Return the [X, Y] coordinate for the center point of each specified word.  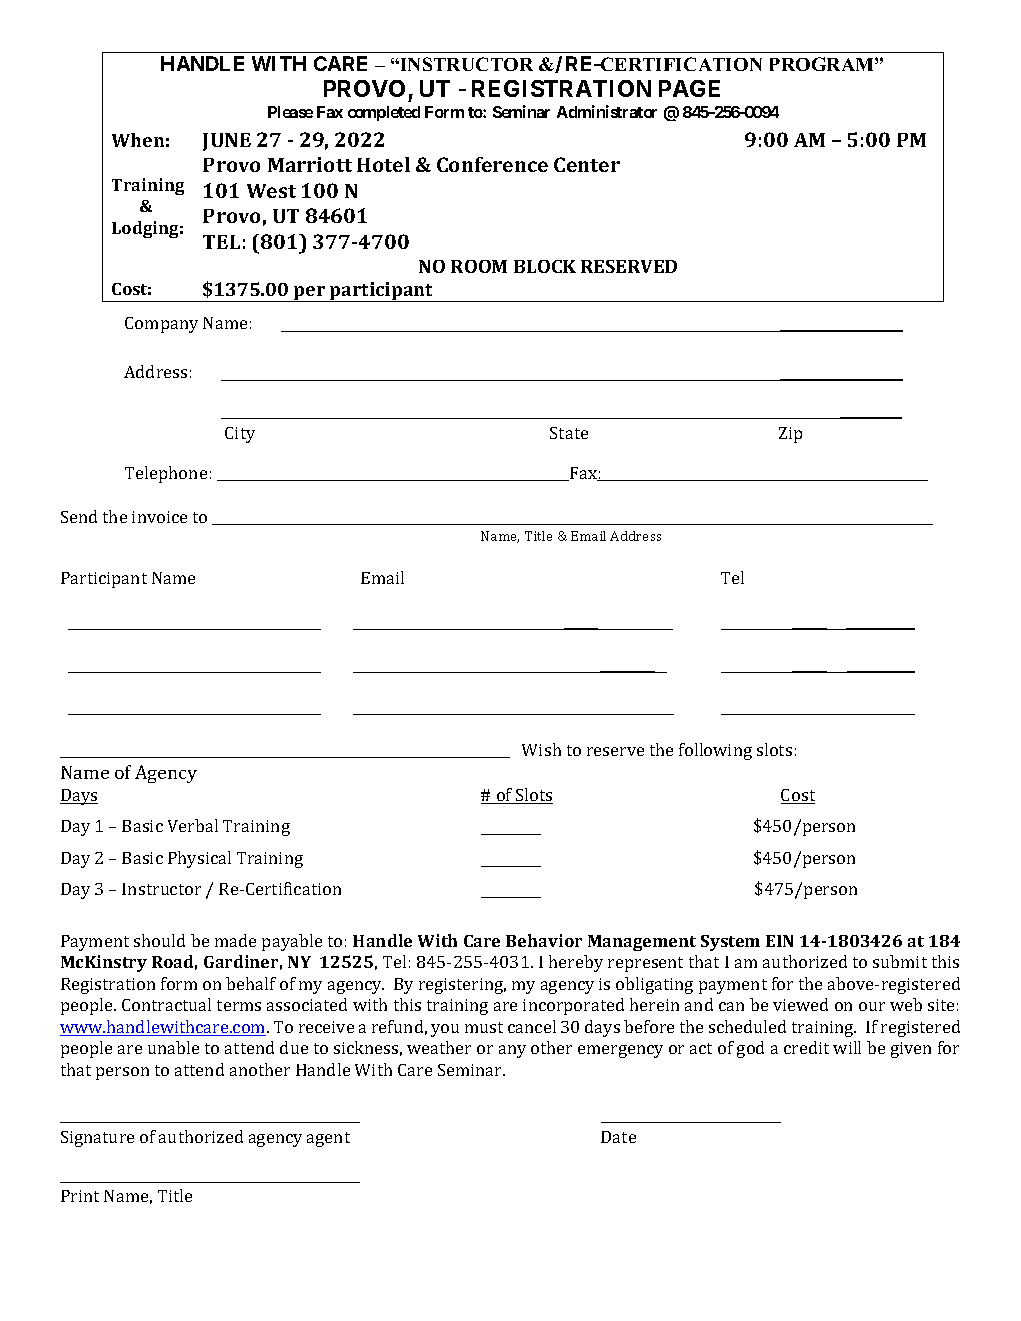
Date [618, 1137]
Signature [97, 1139]
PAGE [689, 88]
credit [806, 1047]
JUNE [227, 142]
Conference [492, 164]
